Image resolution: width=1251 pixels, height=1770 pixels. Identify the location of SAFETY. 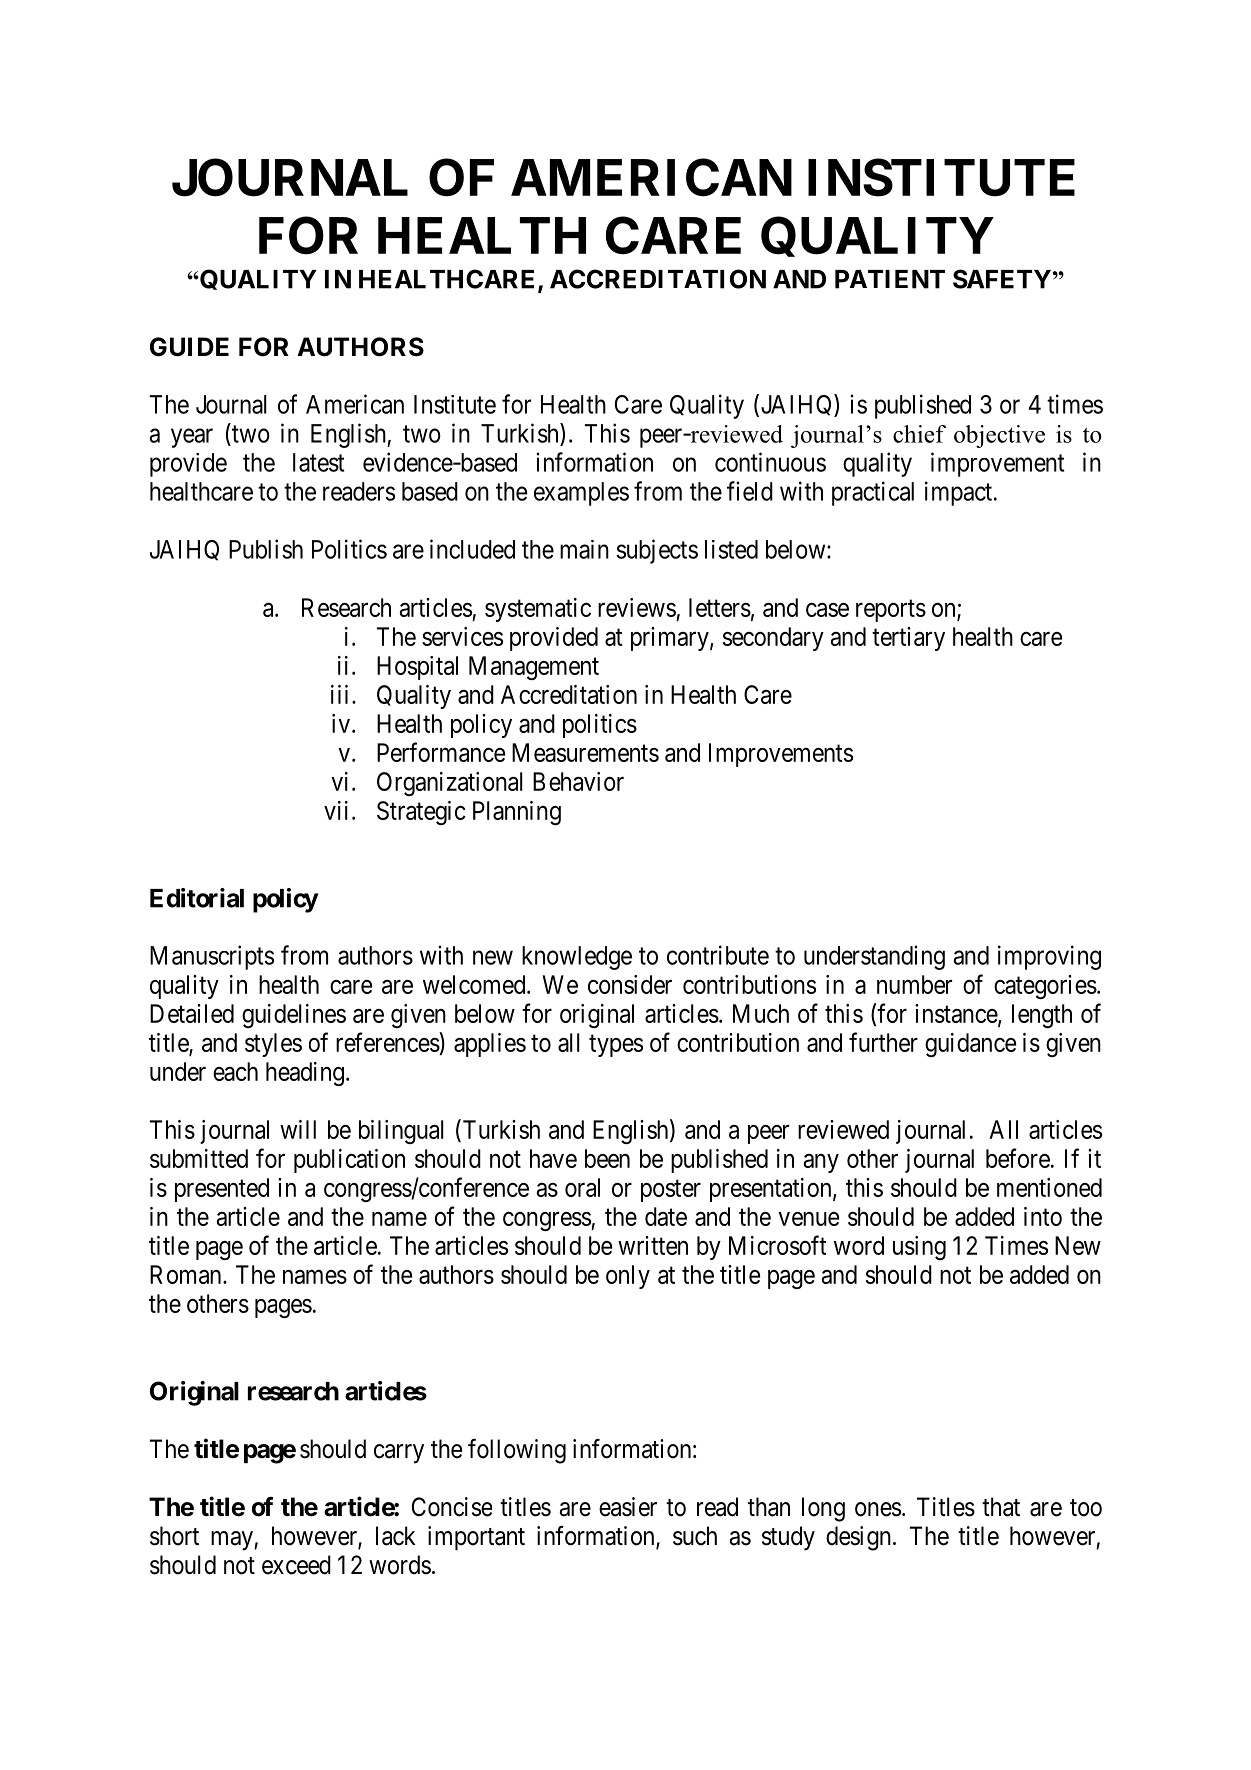
(1002, 279).
